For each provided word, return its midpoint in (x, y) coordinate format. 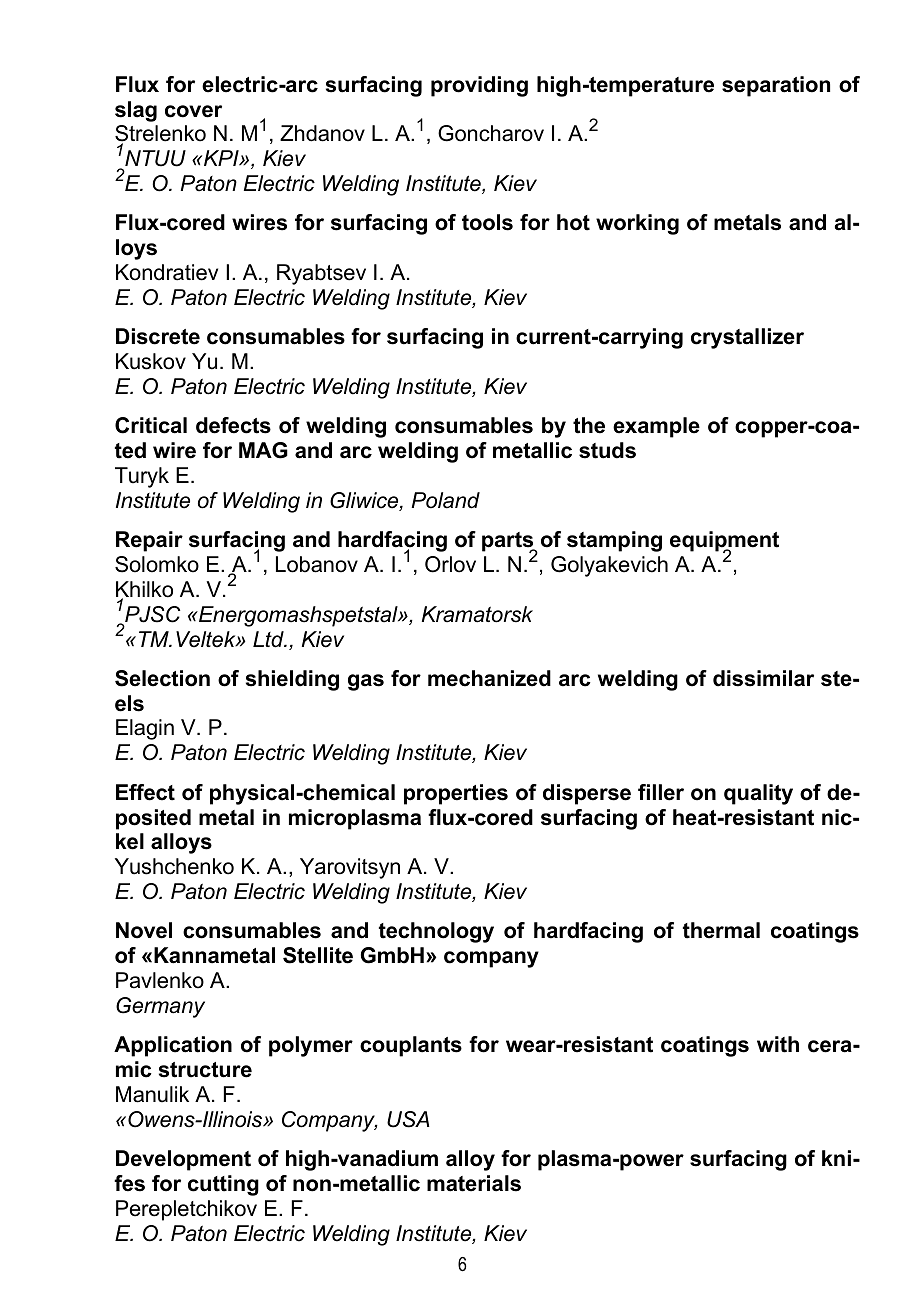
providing (479, 86)
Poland (445, 500)
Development (183, 1160)
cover (193, 111)
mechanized (489, 678)
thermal (721, 930)
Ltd (269, 639)
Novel (144, 930)
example (656, 427)
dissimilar (763, 678)
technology (436, 932)
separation (776, 86)
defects (233, 425)
